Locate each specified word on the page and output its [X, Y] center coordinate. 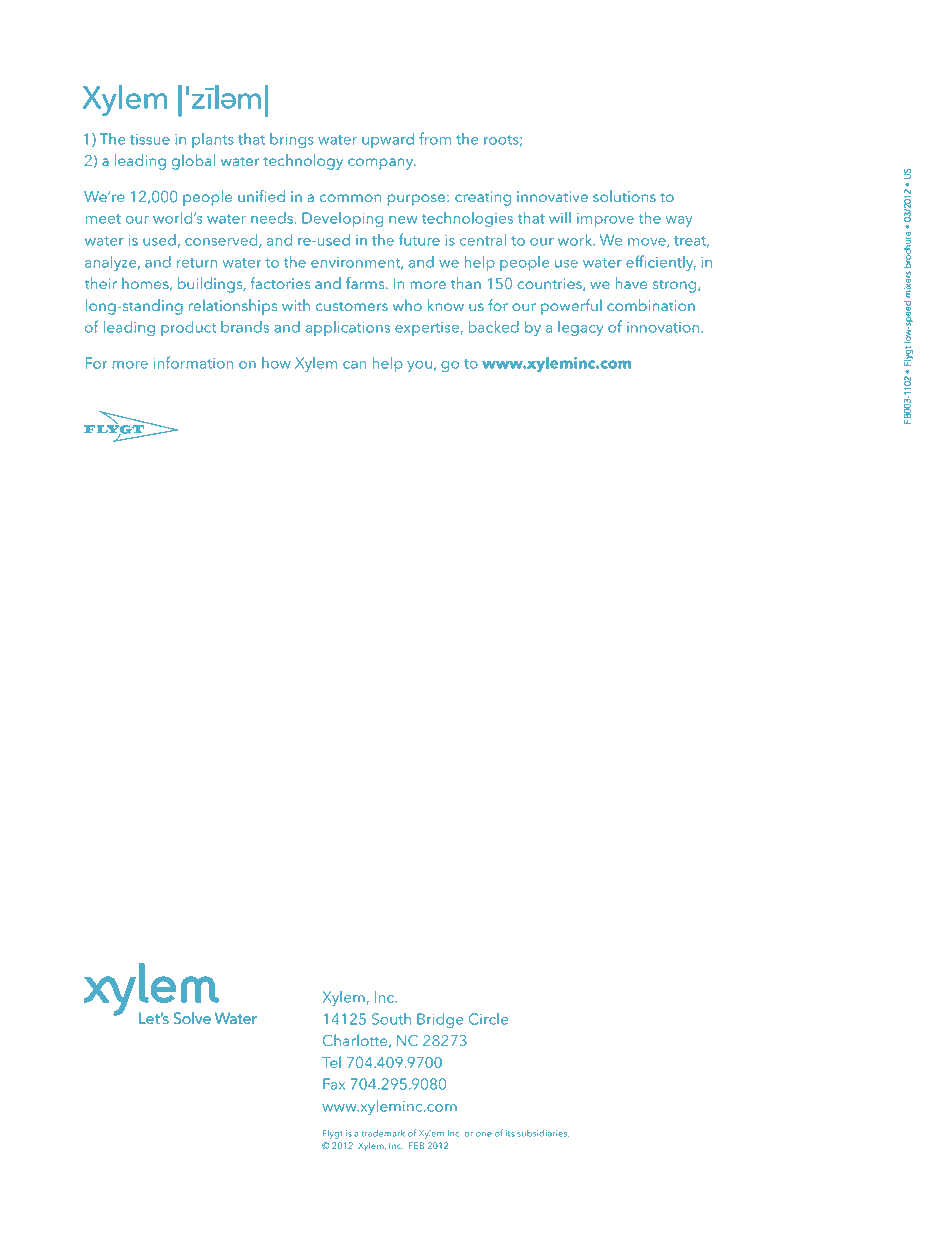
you [419, 366]
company [381, 164]
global [193, 162]
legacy [580, 328]
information [193, 362]
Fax [334, 1084]
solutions [624, 196]
